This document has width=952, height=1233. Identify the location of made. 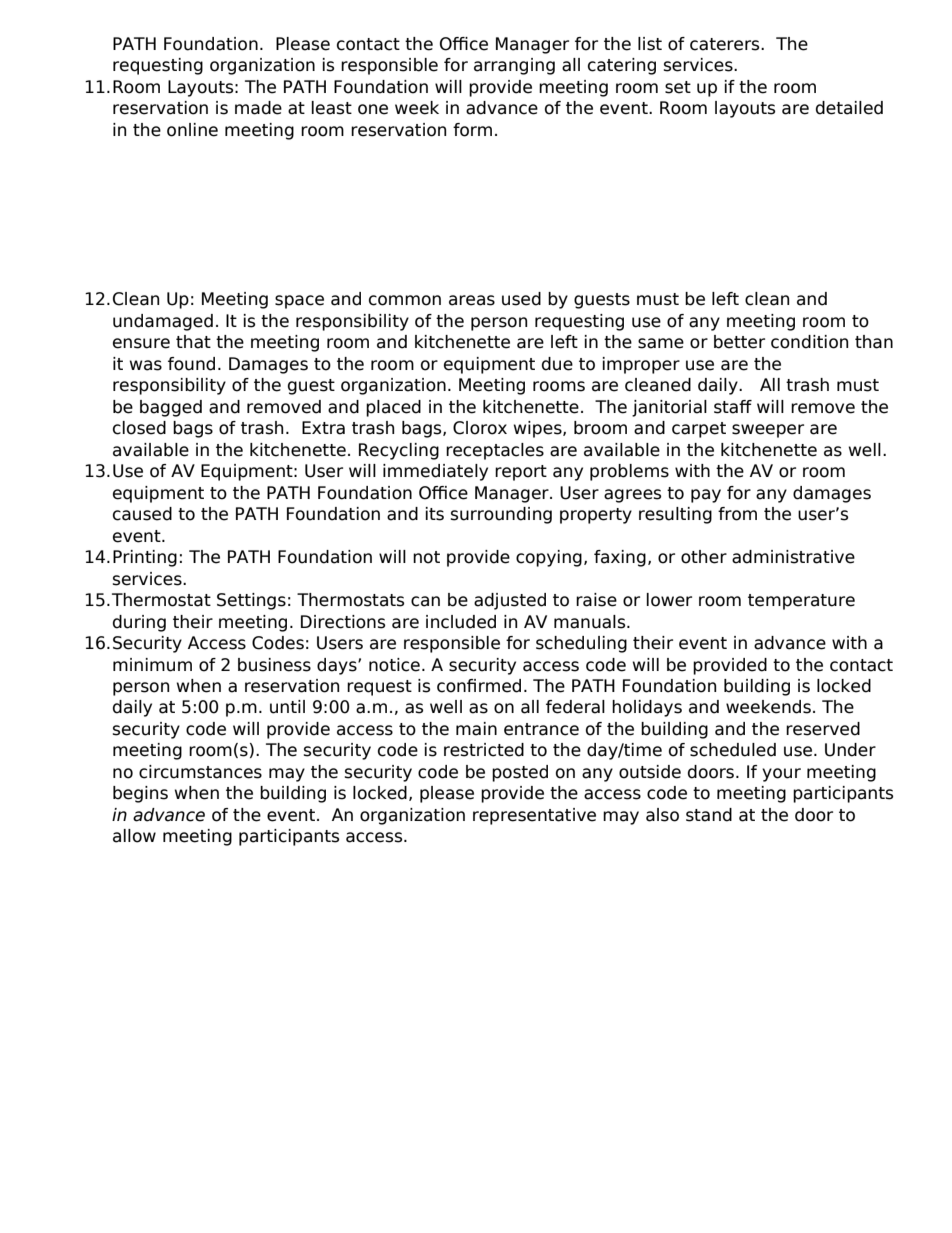
(258, 108).
